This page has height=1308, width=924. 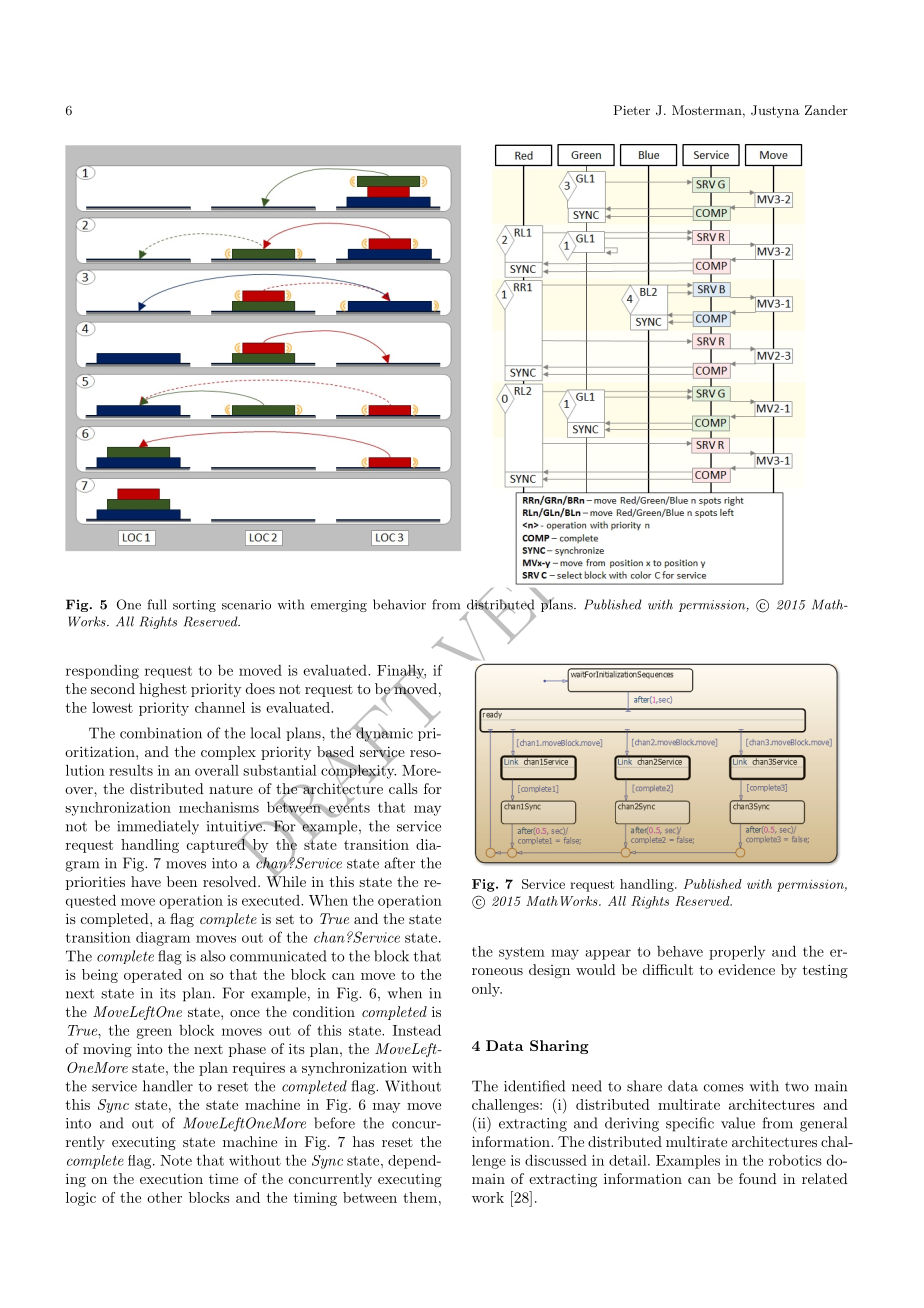 What do you see at coordinates (399, 604) in the page?
I see `behavior` at bounding box center [399, 604].
